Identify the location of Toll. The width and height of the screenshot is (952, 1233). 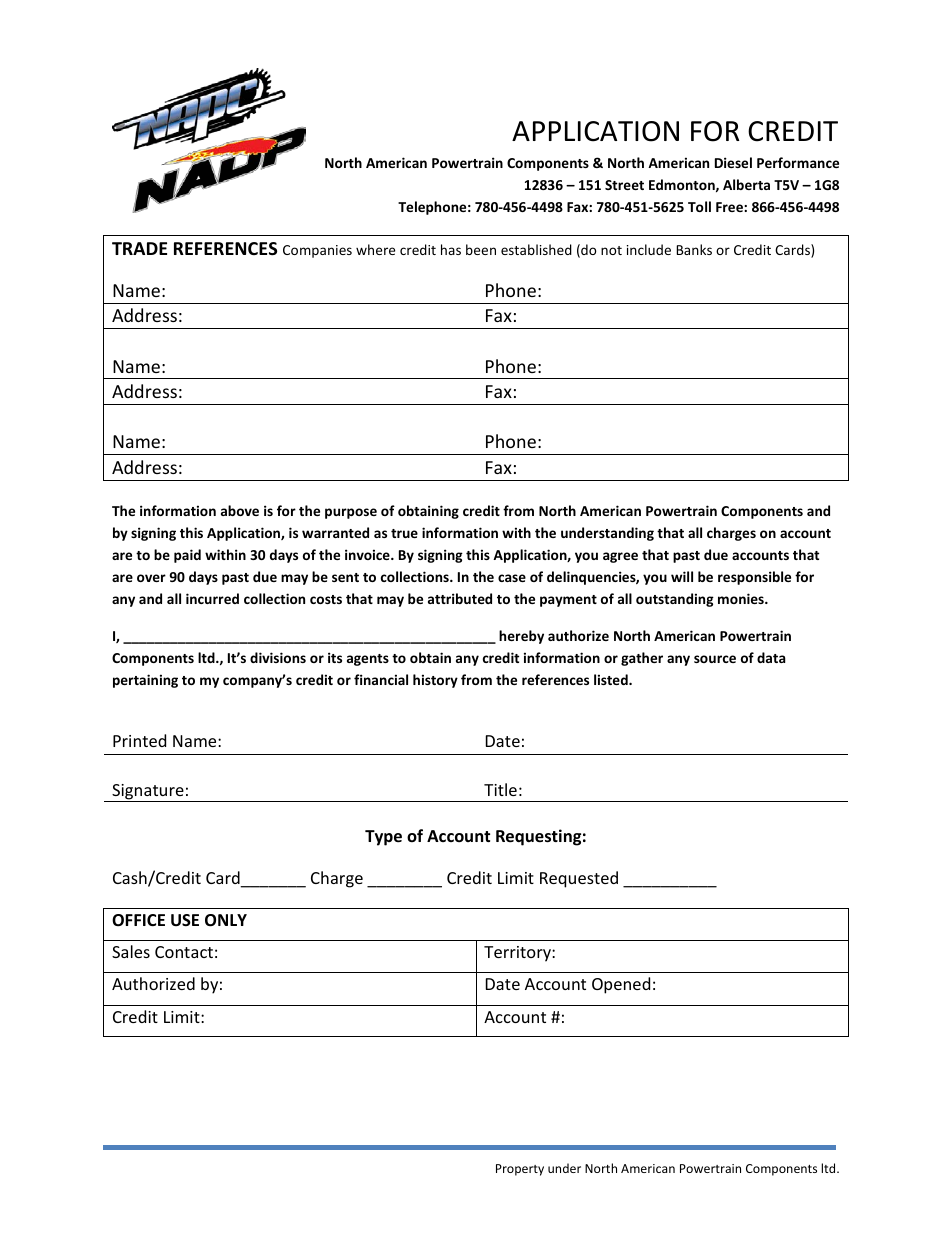
(699, 206).
